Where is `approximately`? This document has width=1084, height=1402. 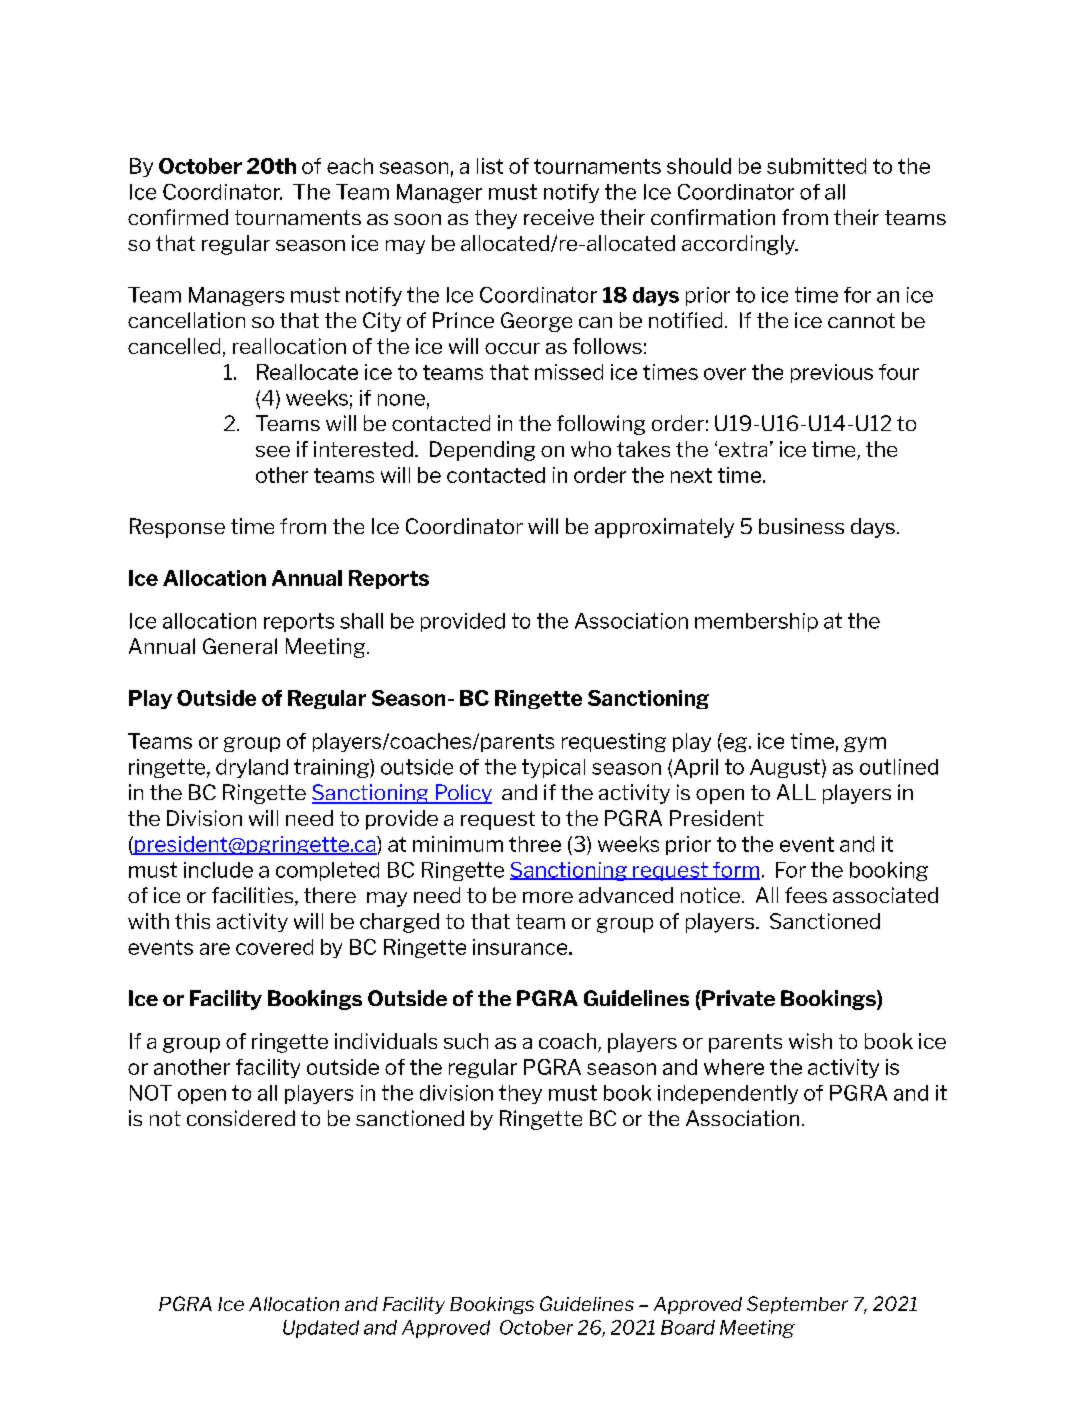
approximately is located at coordinates (664, 528).
